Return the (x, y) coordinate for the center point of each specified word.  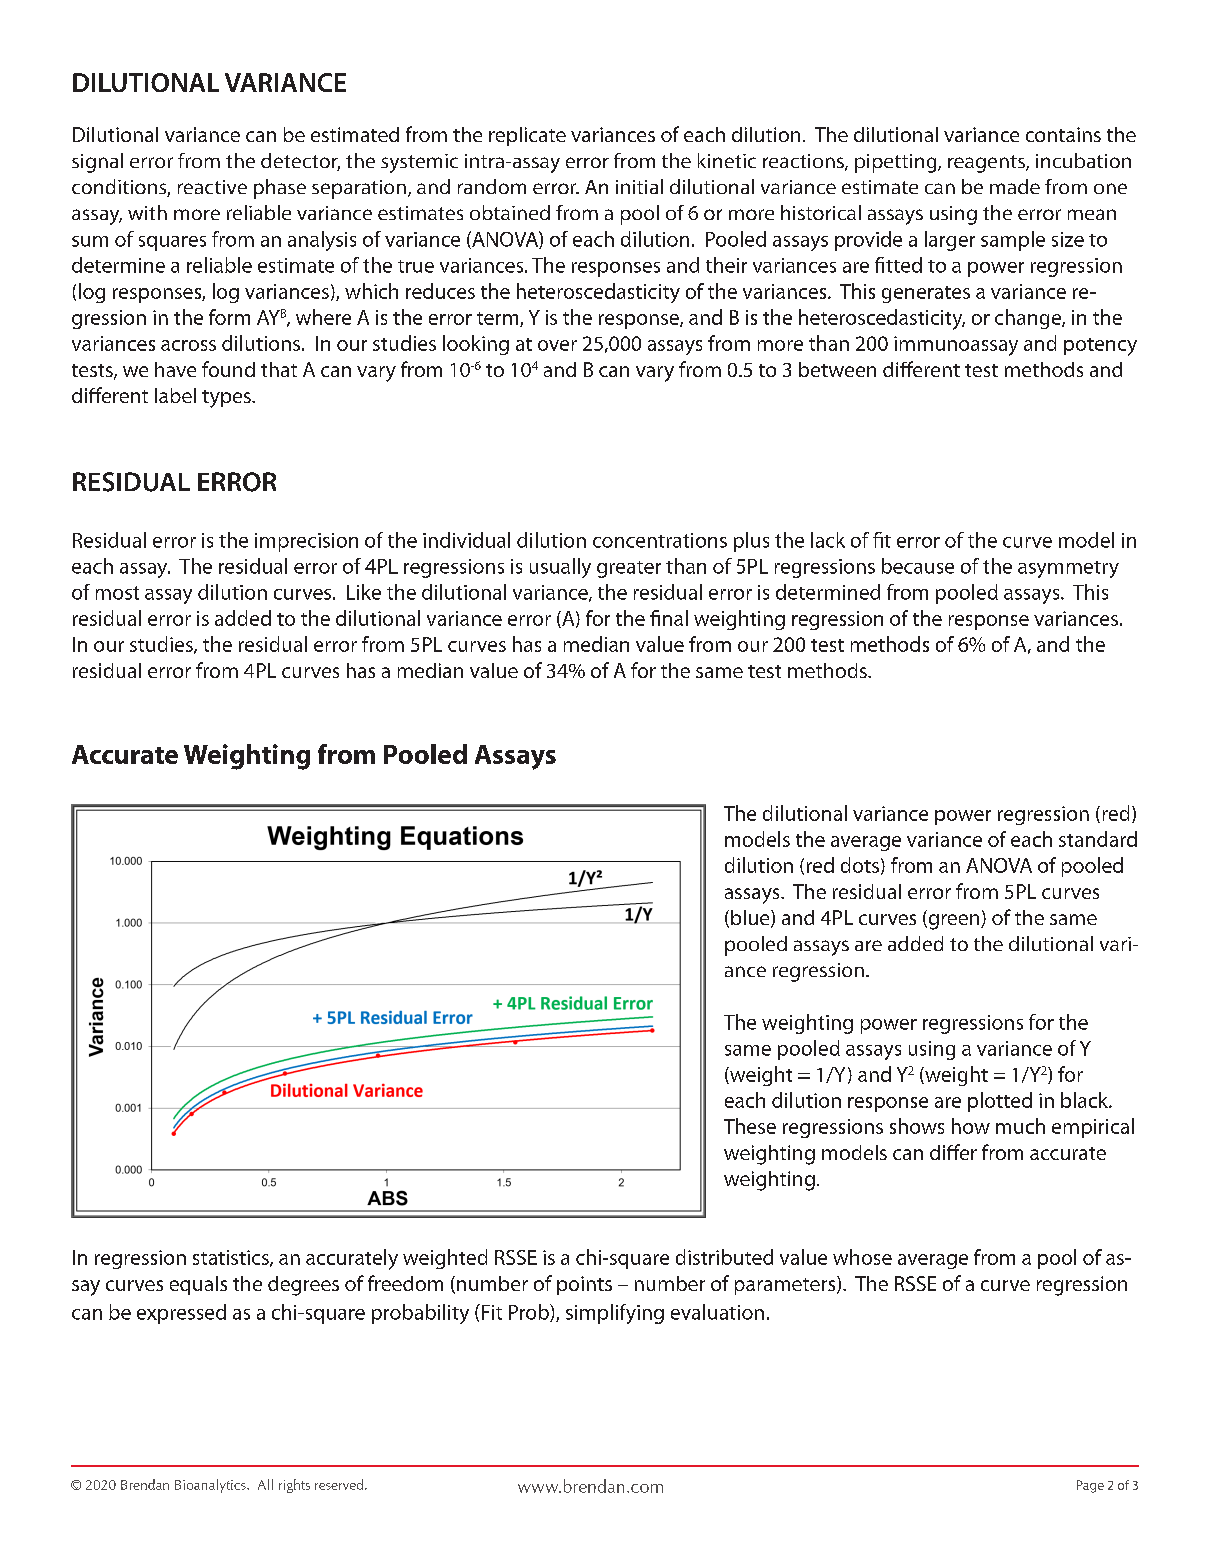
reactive (212, 187)
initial (639, 186)
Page (1090, 1486)
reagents (987, 164)
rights (294, 1486)
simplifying (615, 1314)
